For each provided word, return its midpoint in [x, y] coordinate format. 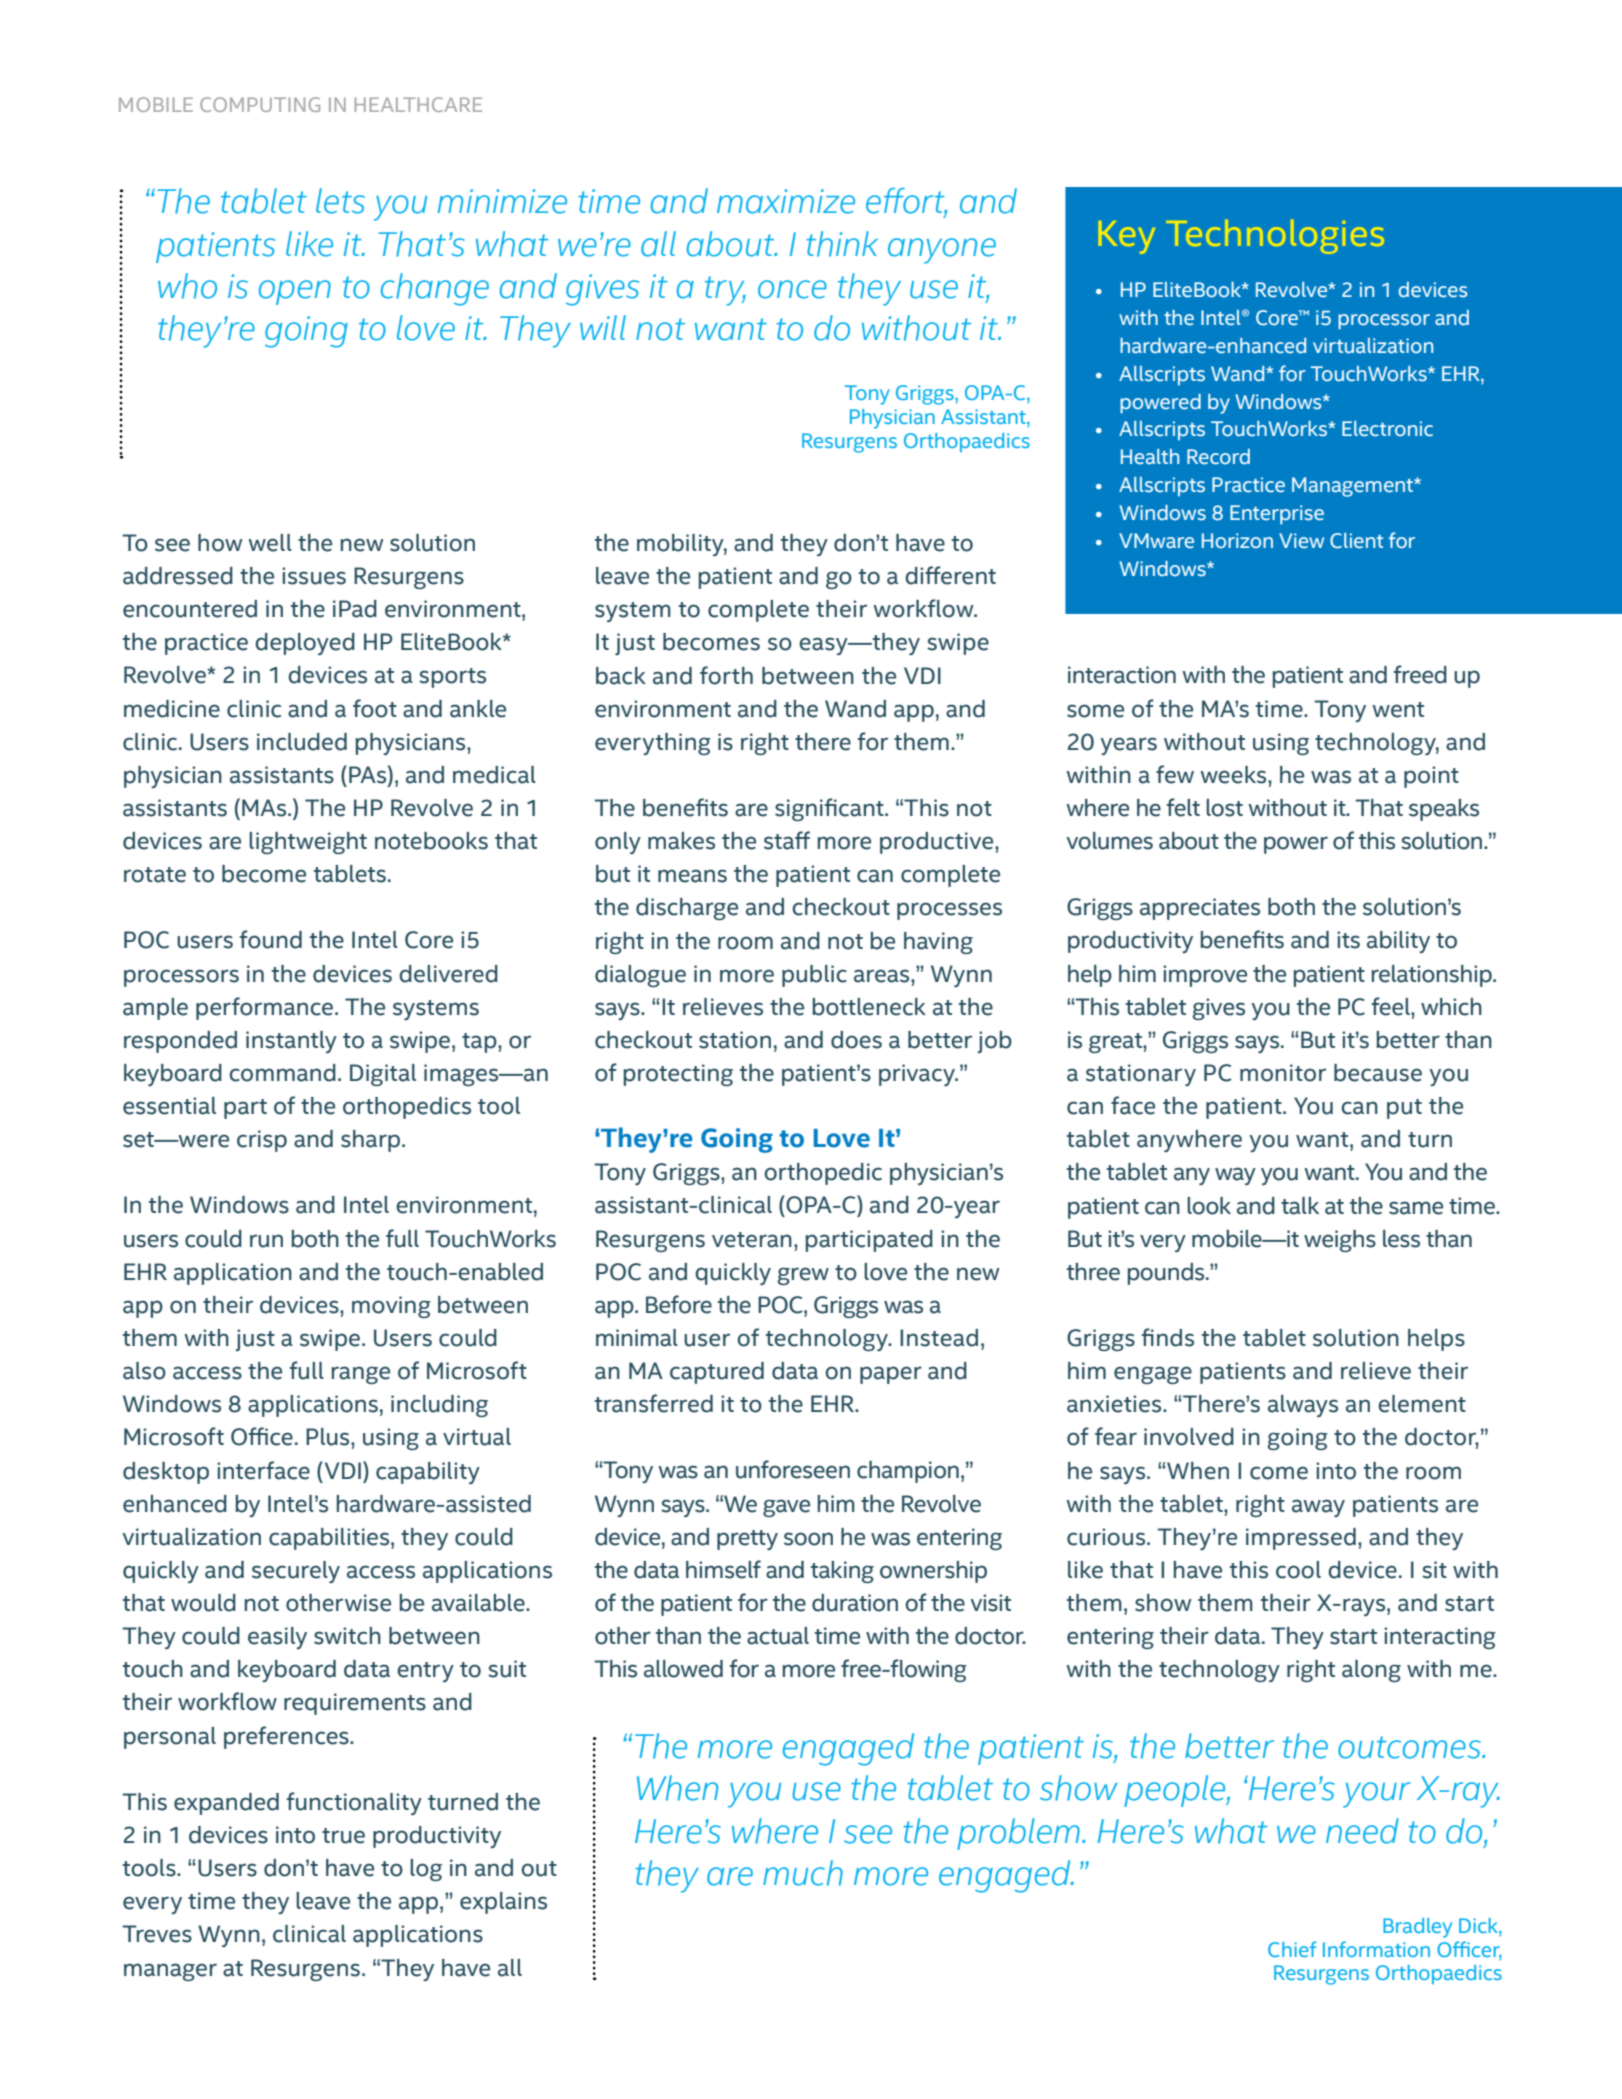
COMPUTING [260, 104]
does [856, 1040]
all [510, 1968]
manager [170, 1972]
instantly [291, 1042]
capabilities [330, 1539]
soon [808, 1539]
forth [726, 675]
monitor [1283, 1073]
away [1318, 1508]
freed [1420, 674]
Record [1218, 457]
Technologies [1275, 237]
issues [314, 576]
